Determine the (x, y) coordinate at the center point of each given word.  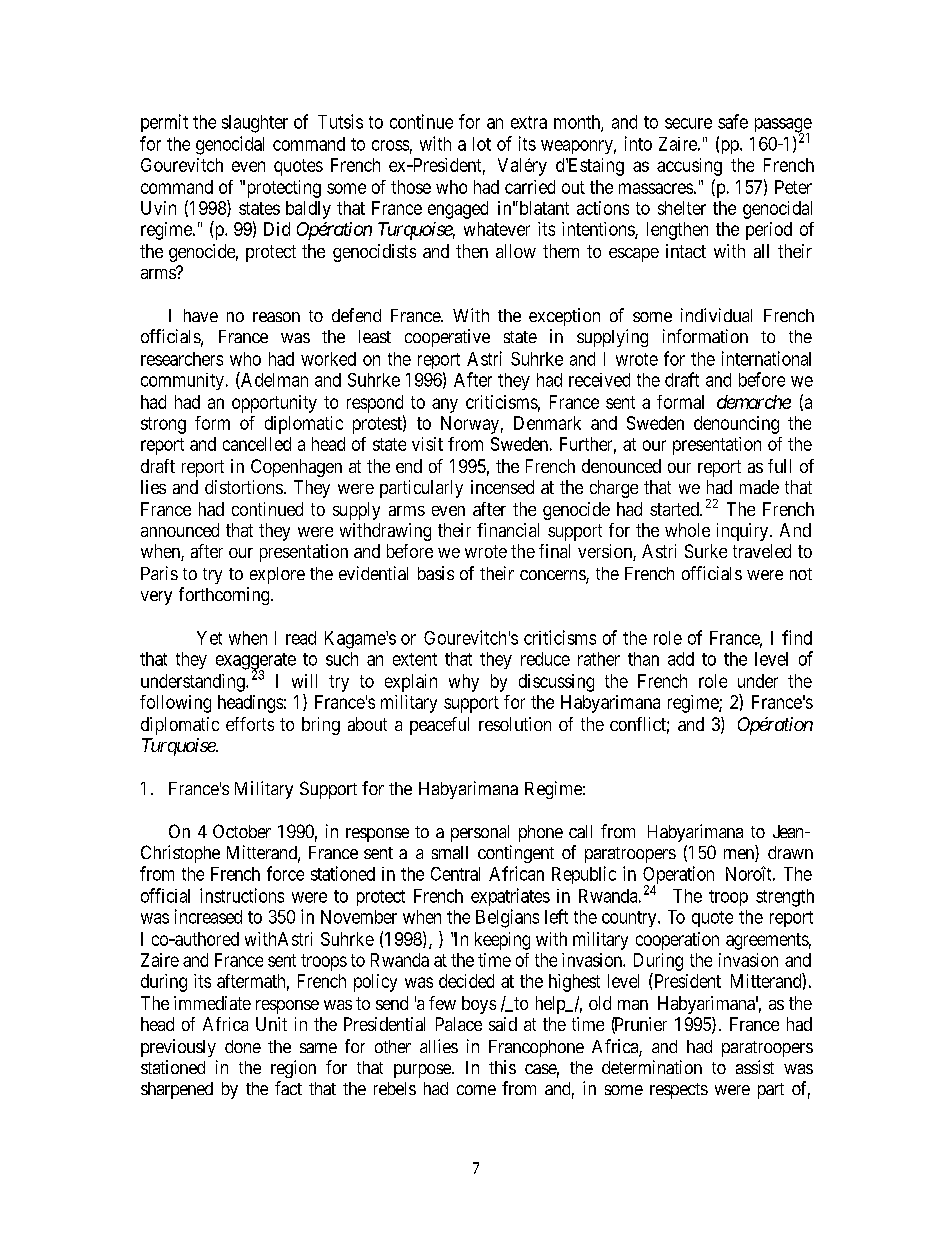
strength (785, 898)
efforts (250, 724)
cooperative (447, 338)
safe (733, 121)
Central (455, 874)
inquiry (744, 532)
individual (716, 315)
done (243, 1046)
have (201, 315)
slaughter (255, 124)
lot (482, 144)
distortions (244, 487)
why (464, 683)
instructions (242, 895)
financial (508, 530)
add (681, 659)
